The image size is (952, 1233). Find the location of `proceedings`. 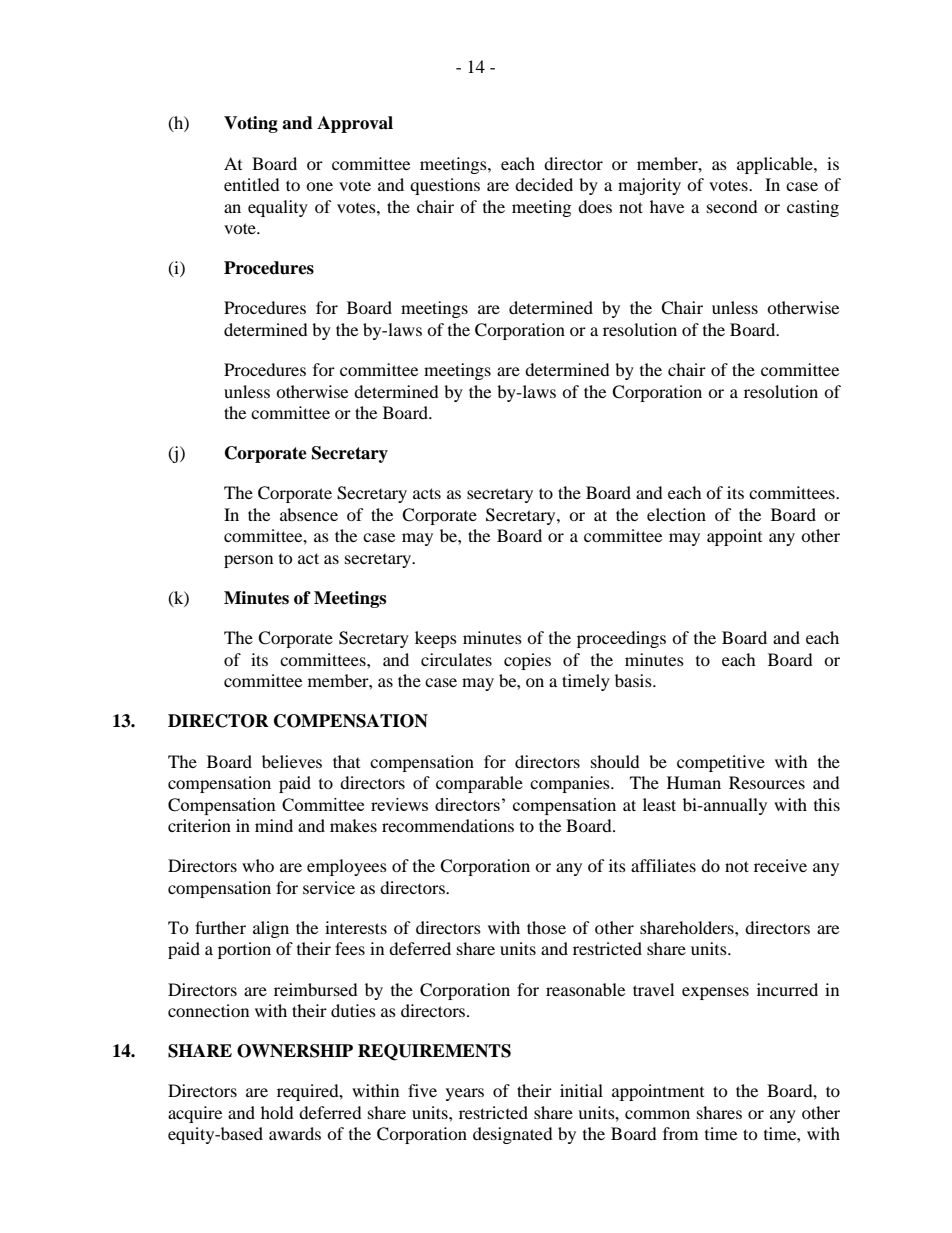

proceedings is located at coordinates (621, 639).
